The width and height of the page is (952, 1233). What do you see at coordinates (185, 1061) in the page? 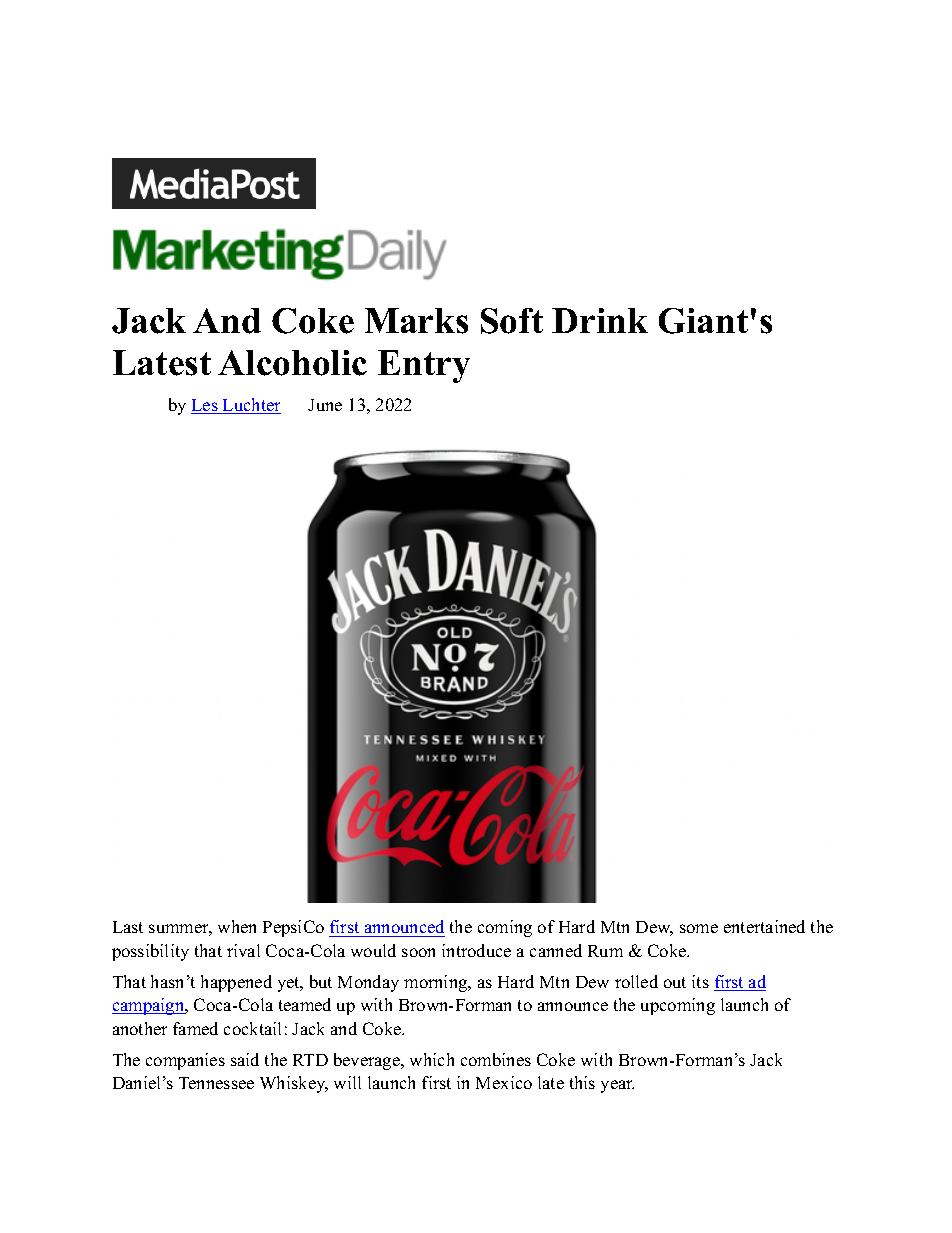
I see `companies` at bounding box center [185, 1061].
